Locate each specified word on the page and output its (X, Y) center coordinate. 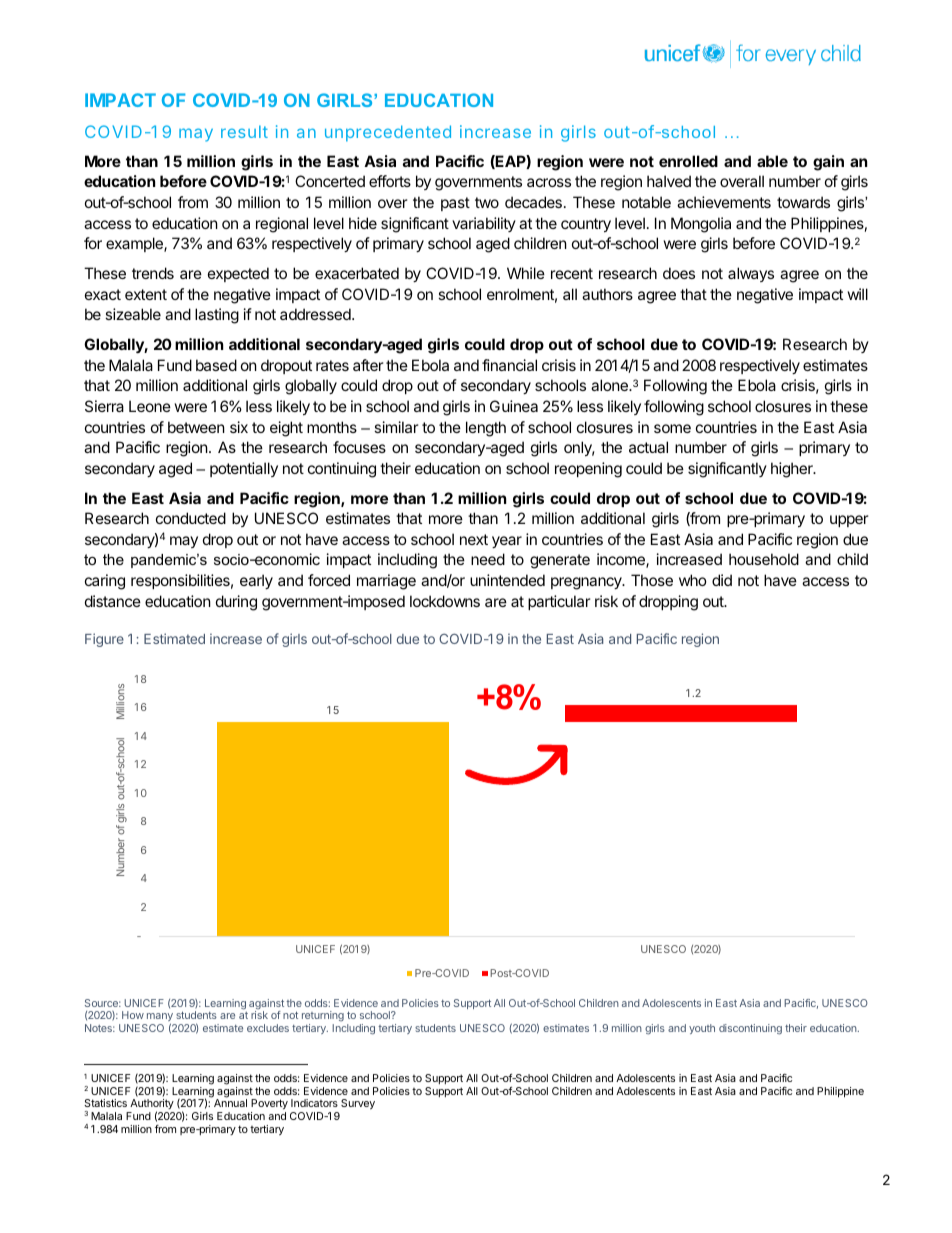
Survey (358, 1104)
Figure (104, 640)
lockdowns (445, 601)
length (486, 429)
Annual (230, 1103)
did (722, 580)
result (244, 131)
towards (803, 202)
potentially (244, 469)
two (487, 202)
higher (793, 470)
